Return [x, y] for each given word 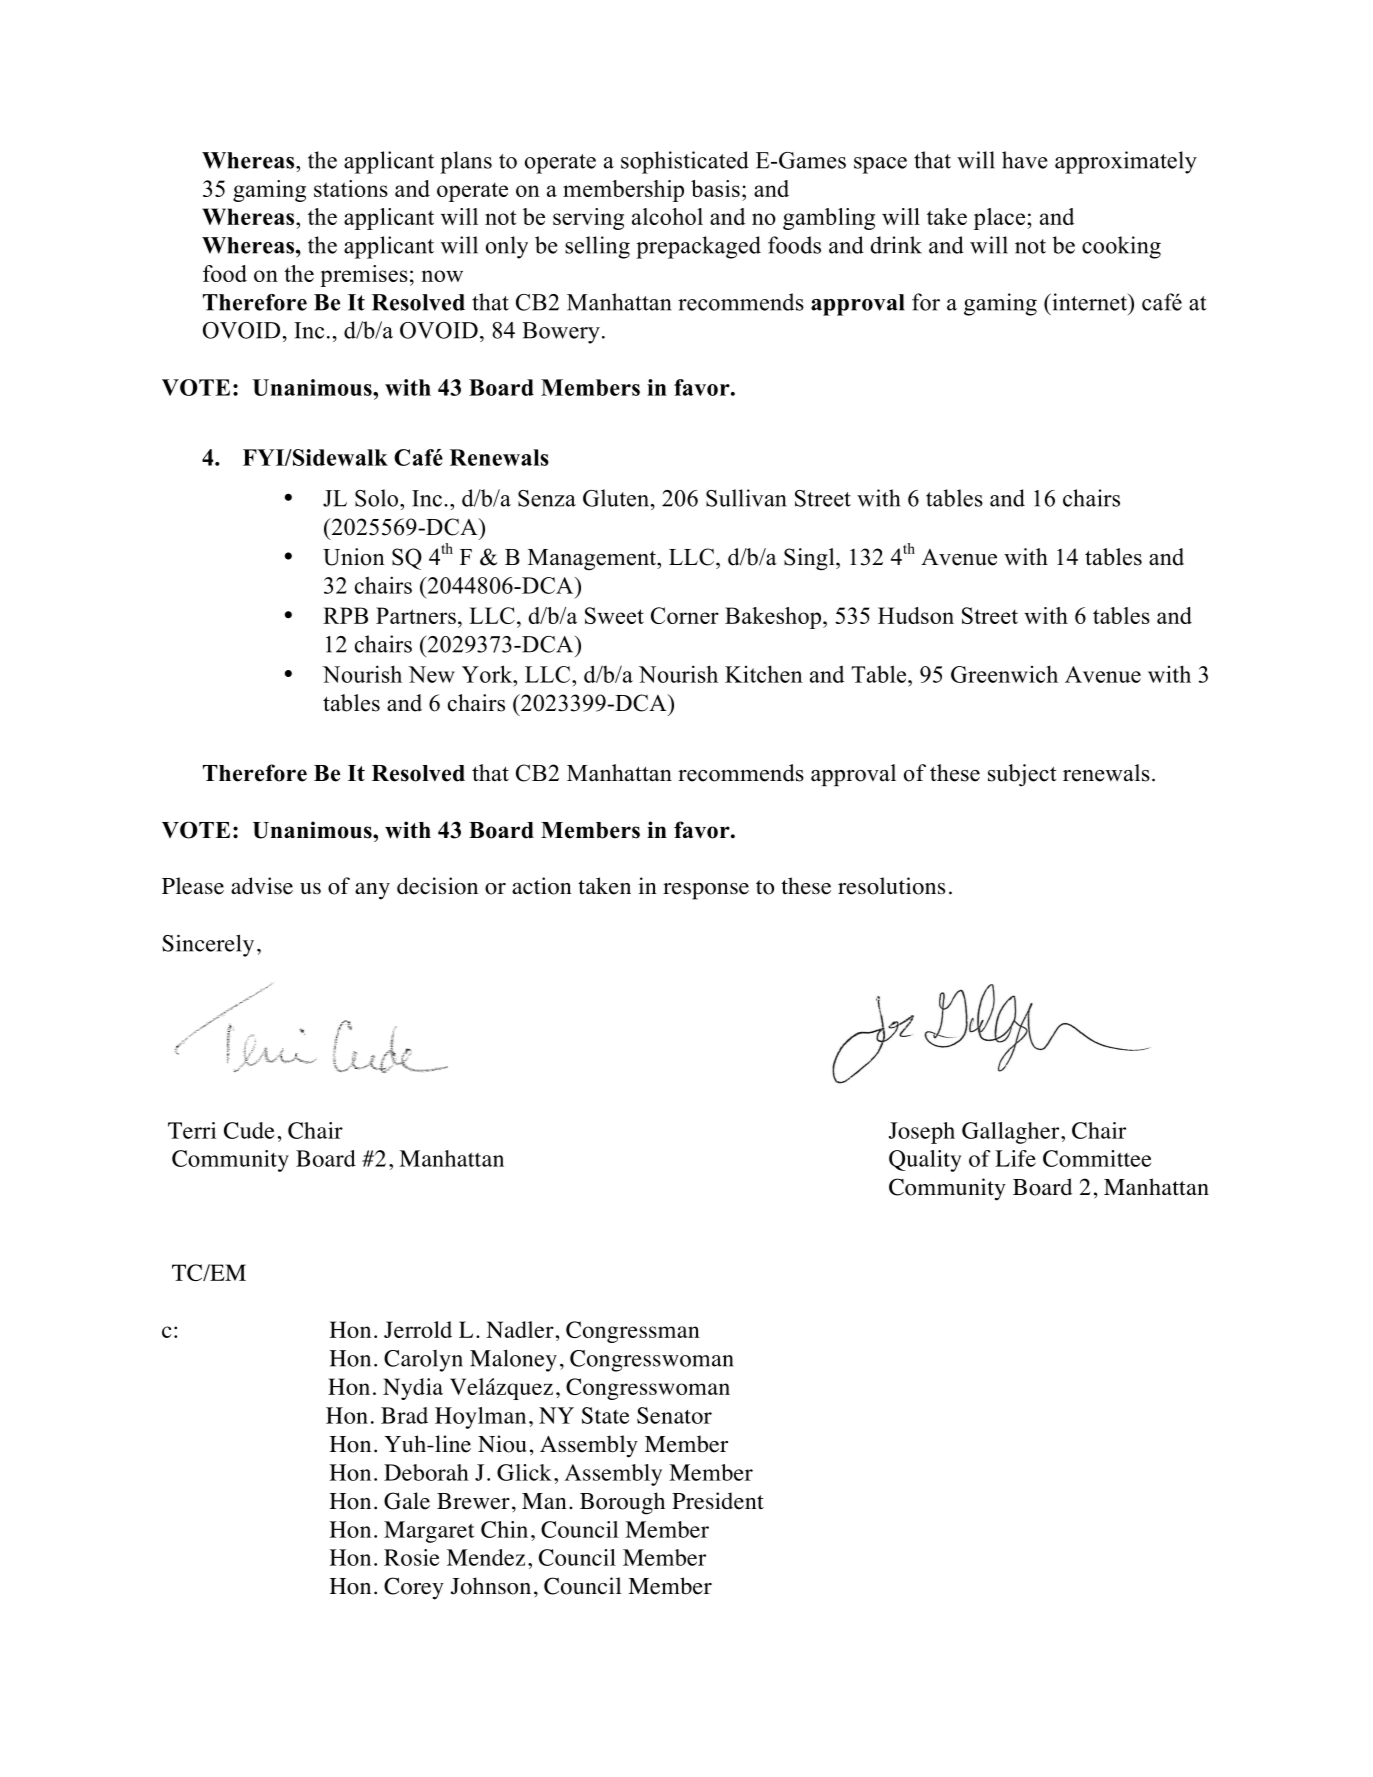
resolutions [891, 886]
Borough [622, 1503]
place [999, 219]
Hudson [916, 615]
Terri [192, 1130]
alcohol [667, 216]
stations [351, 188]
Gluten [617, 498]
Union [354, 557]
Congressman [633, 1332]
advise [262, 886]
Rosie [411, 1557]
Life [1015, 1158]
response [706, 891]
